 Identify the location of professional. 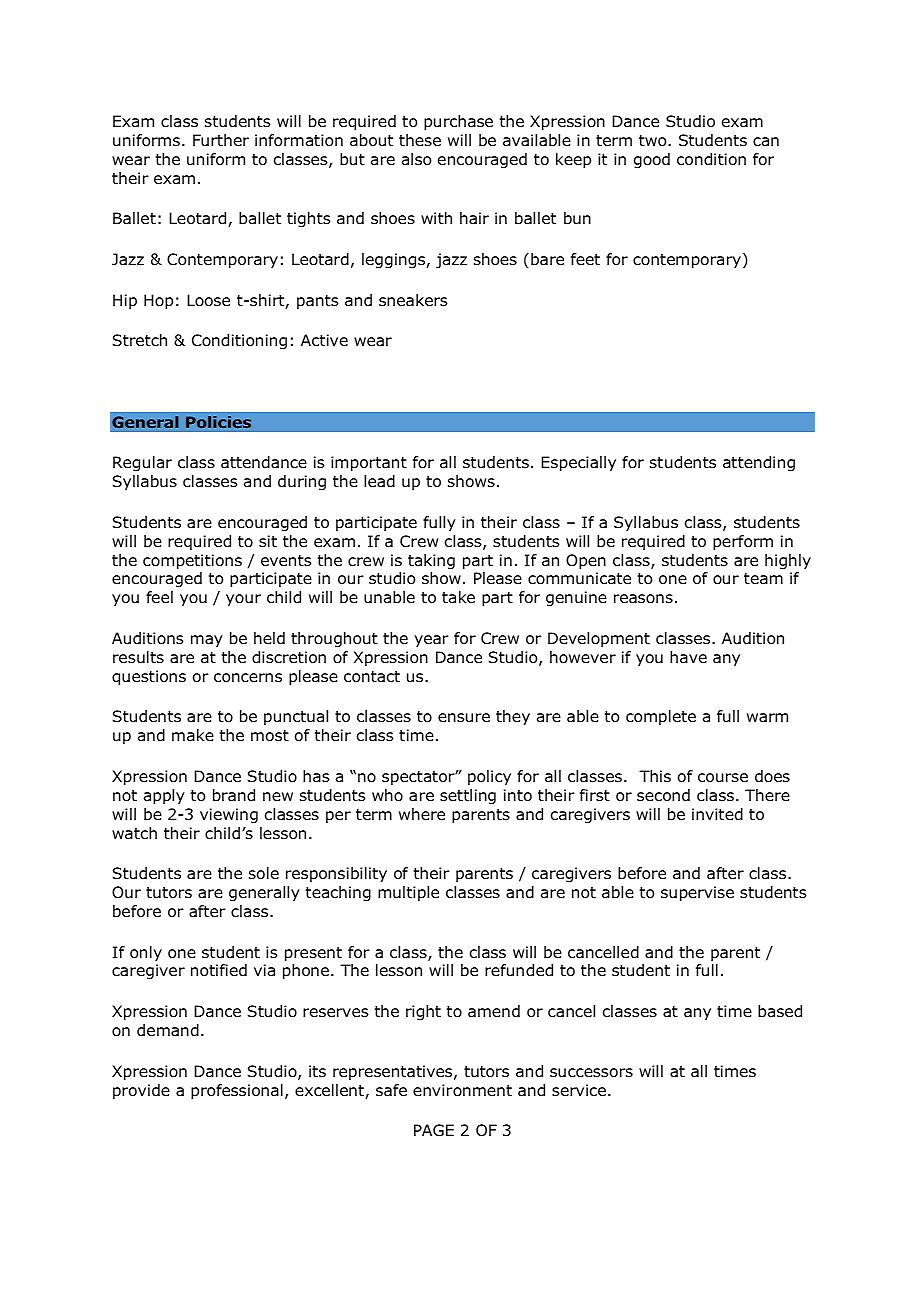
(237, 1091).
